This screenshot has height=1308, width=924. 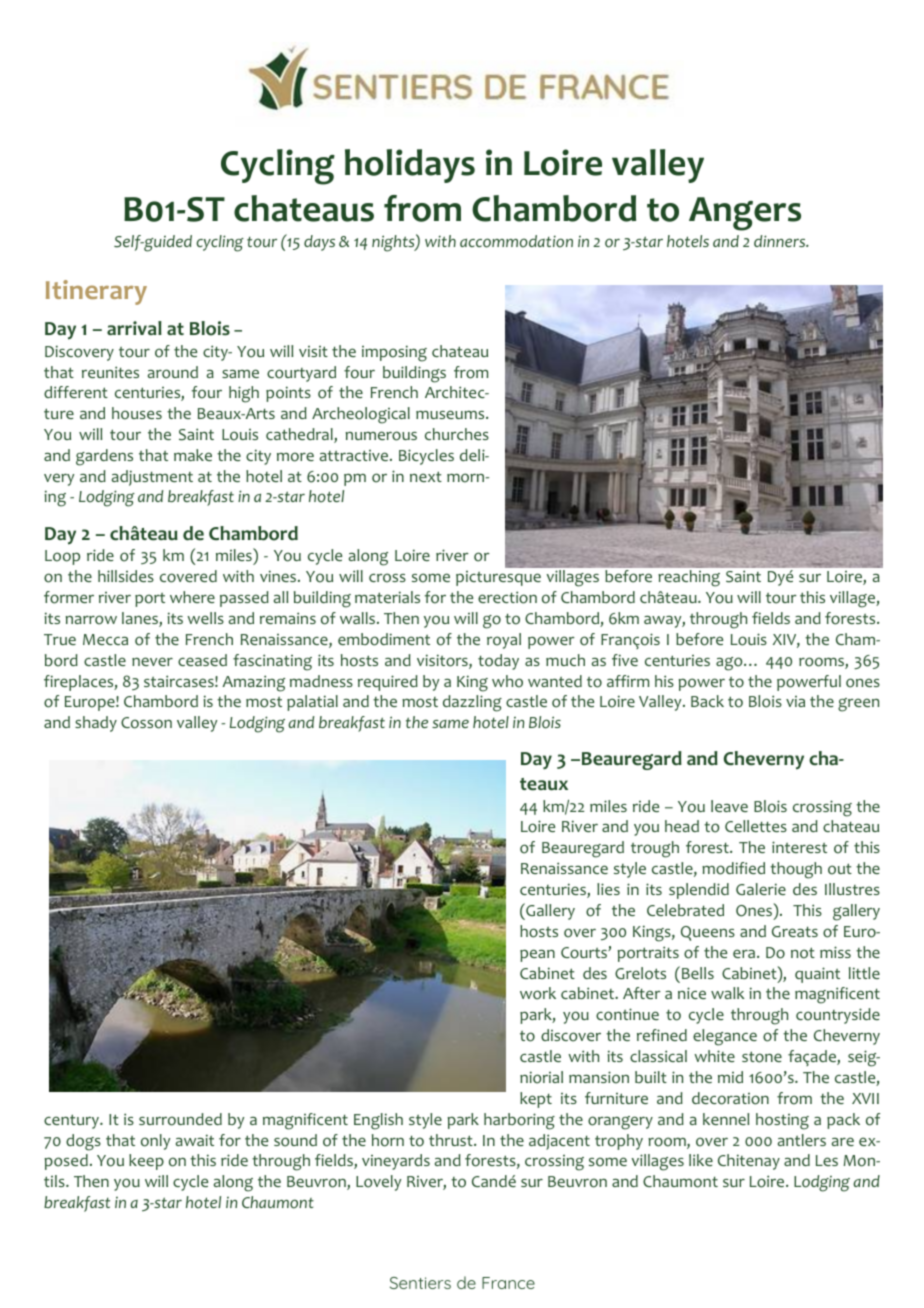 What do you see at coordinates (516, 241) in the screenshot?
I see `accommodation` at bounding box center [516, 241].
